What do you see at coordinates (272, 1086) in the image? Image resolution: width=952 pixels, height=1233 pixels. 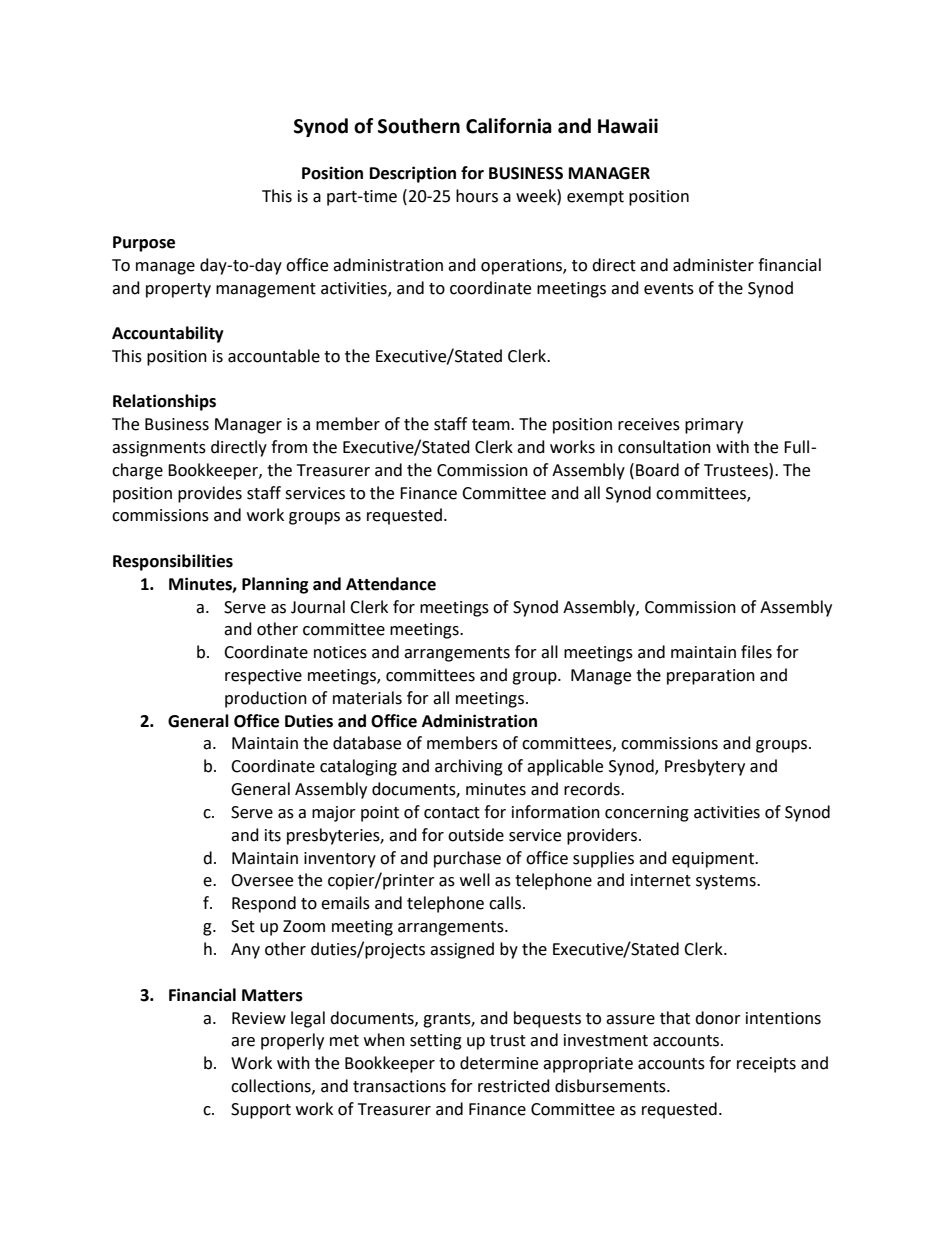 I see `collections` at bounding box center [272, 1086].
